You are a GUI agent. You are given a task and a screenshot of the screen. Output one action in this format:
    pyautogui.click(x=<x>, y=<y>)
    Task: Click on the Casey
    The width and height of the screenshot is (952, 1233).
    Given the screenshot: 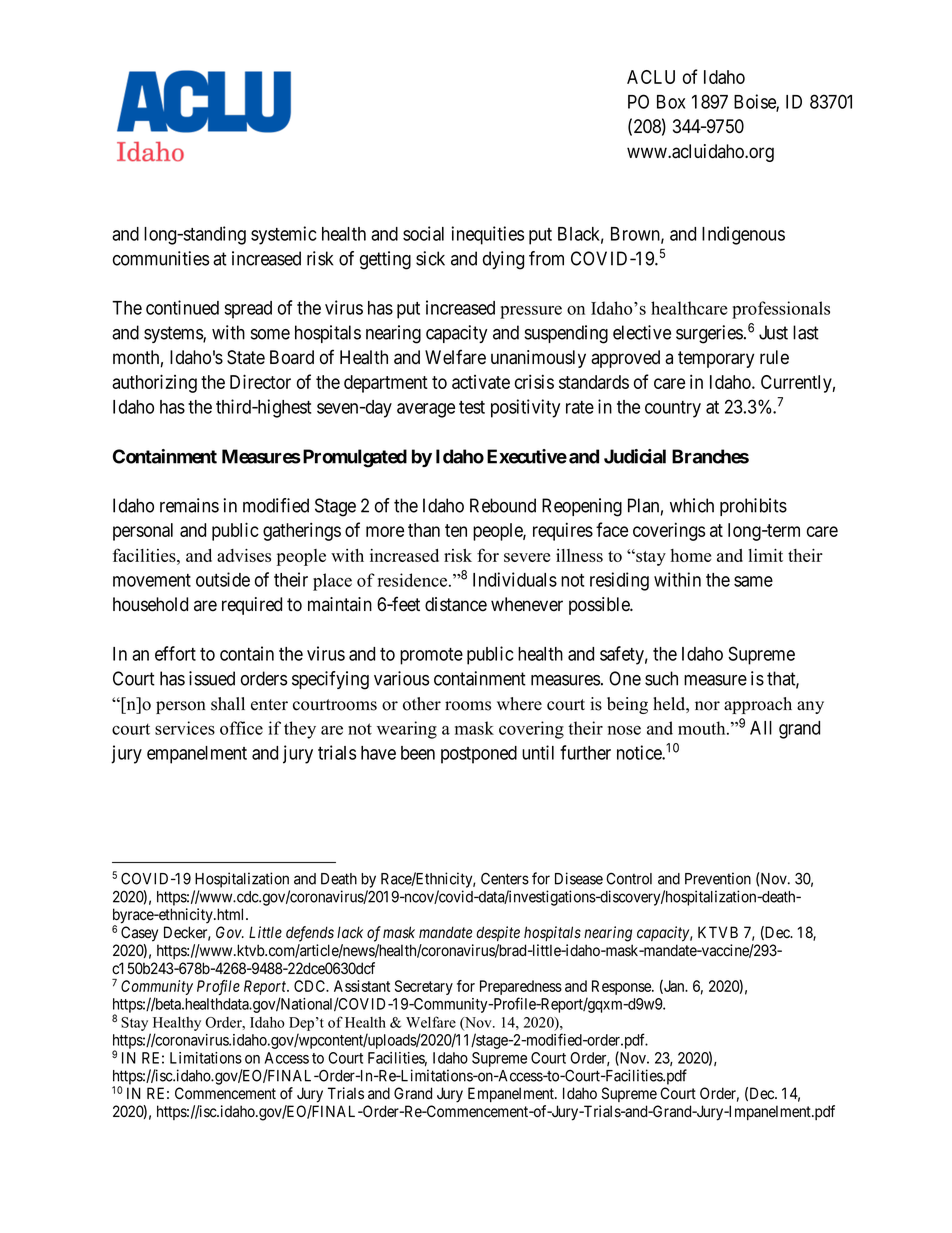 What is the action you would take?
    pyautogui.click(x=139, y=934)
